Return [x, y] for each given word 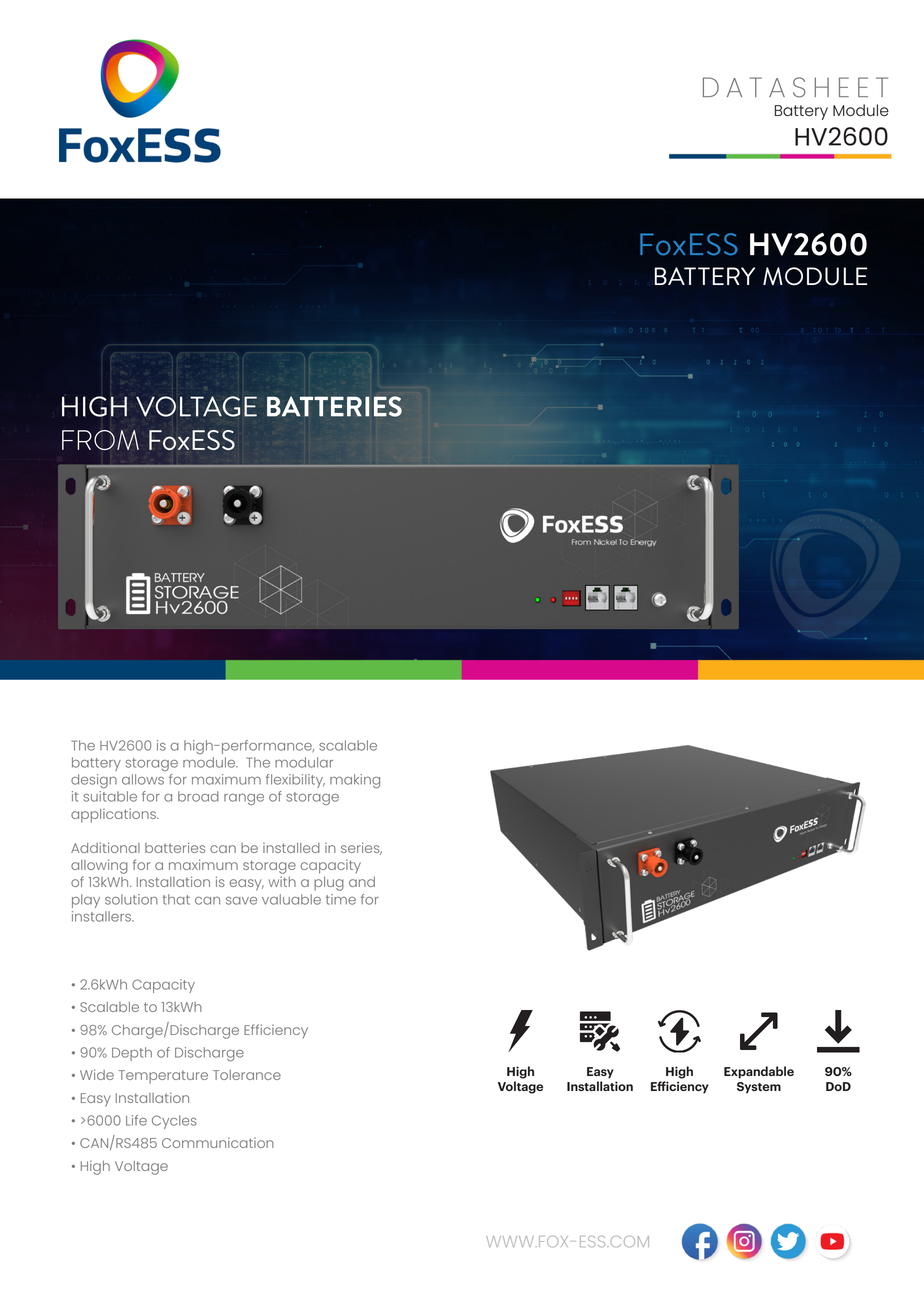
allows [143, 779]
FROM [100, 440]
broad [198, 796]
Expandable [759, 1072]
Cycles [174, 1122]
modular [304, 762]
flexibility [295, 781]
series [361, 848]
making [355, 781]
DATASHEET [795, 87]
